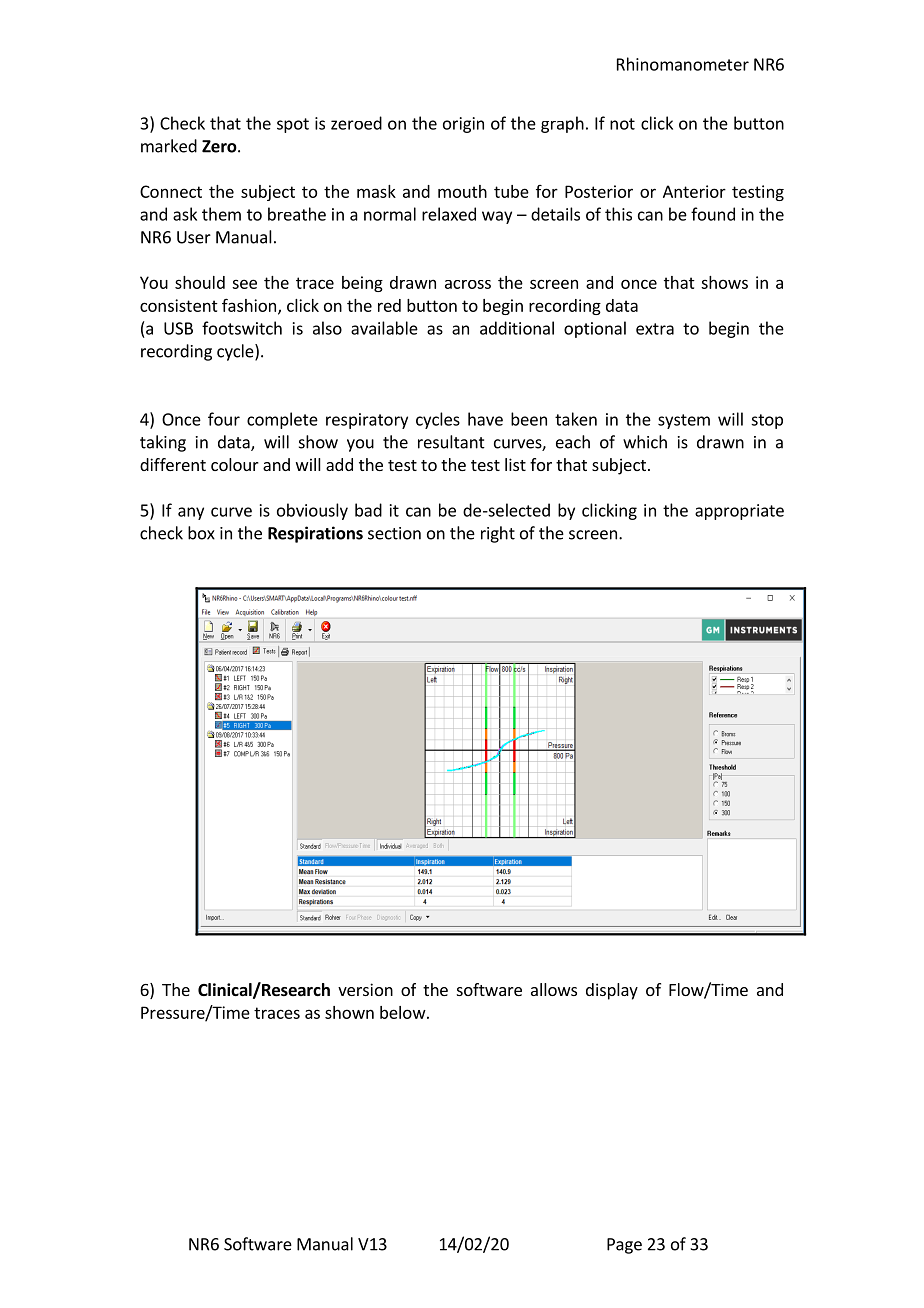 The image size is (924, 1308). I want to click on right, so click(498, 534).
